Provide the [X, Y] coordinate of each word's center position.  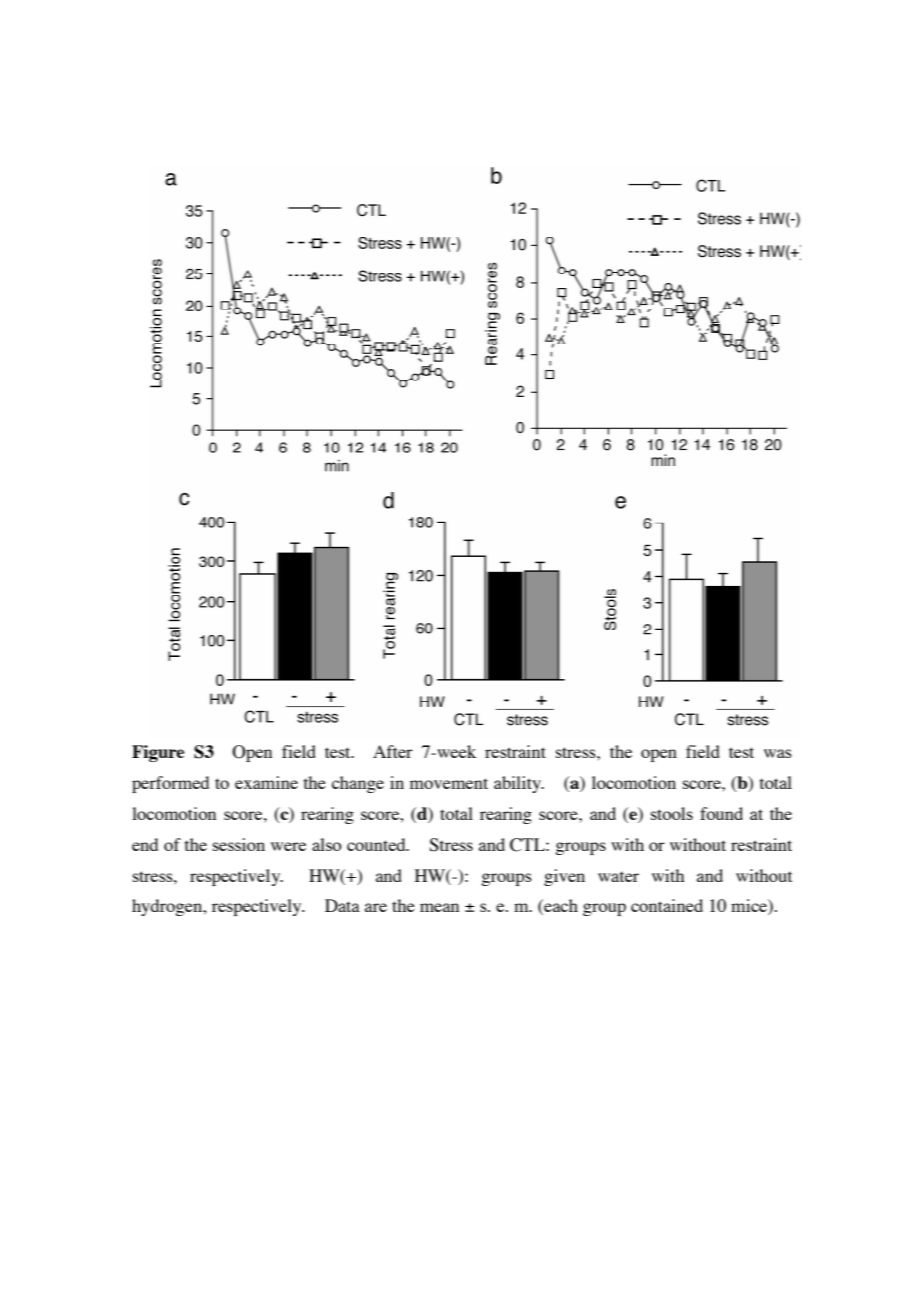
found [721, 813]
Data [342, 905]
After [393, 751]
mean [439, 907]
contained [667, 905]
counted [377, 844]
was [778, 753]
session [239, 844]
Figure [158, 753]
